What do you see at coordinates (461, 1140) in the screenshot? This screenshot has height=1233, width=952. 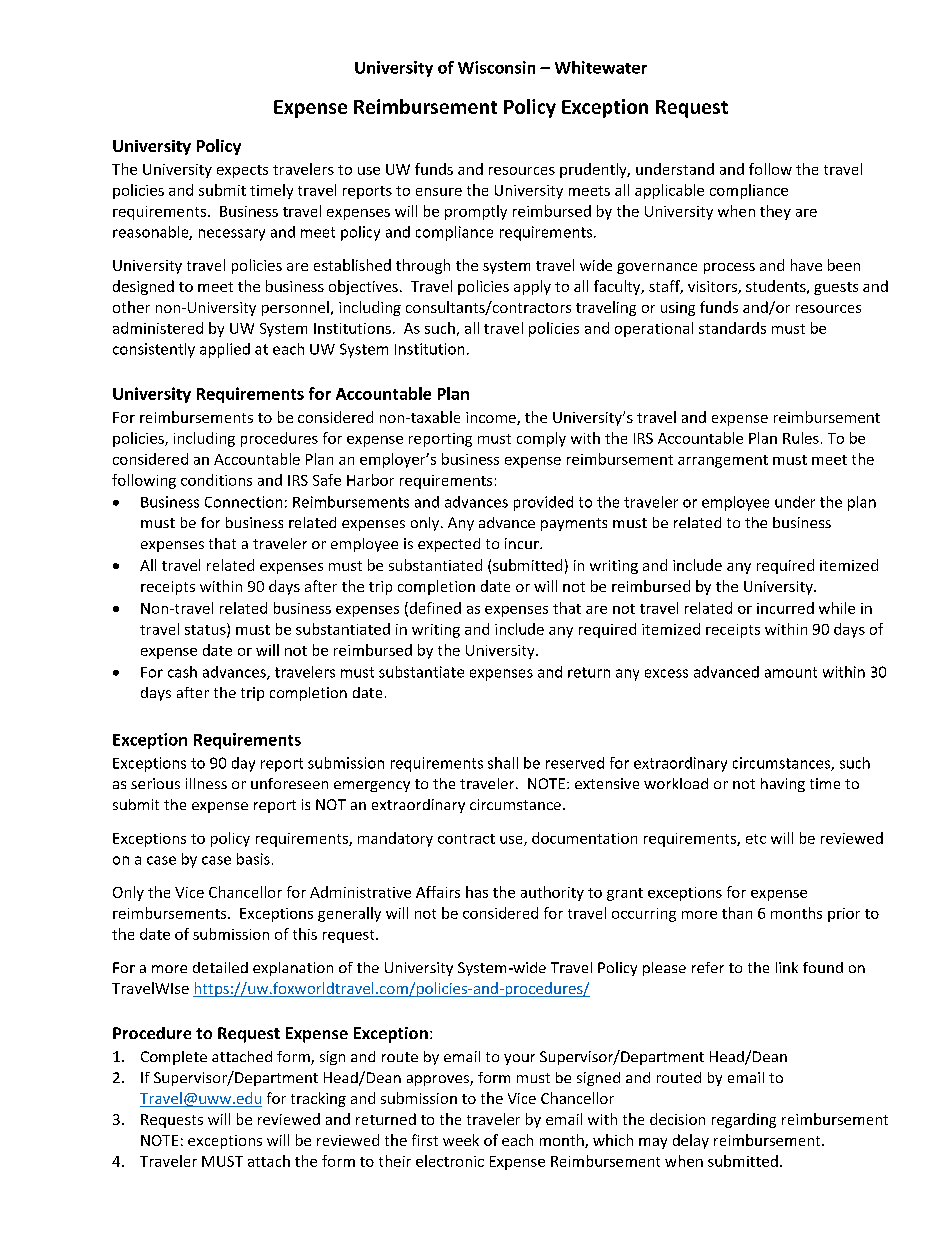 I see `week` at bounding box center [461, 1140].
